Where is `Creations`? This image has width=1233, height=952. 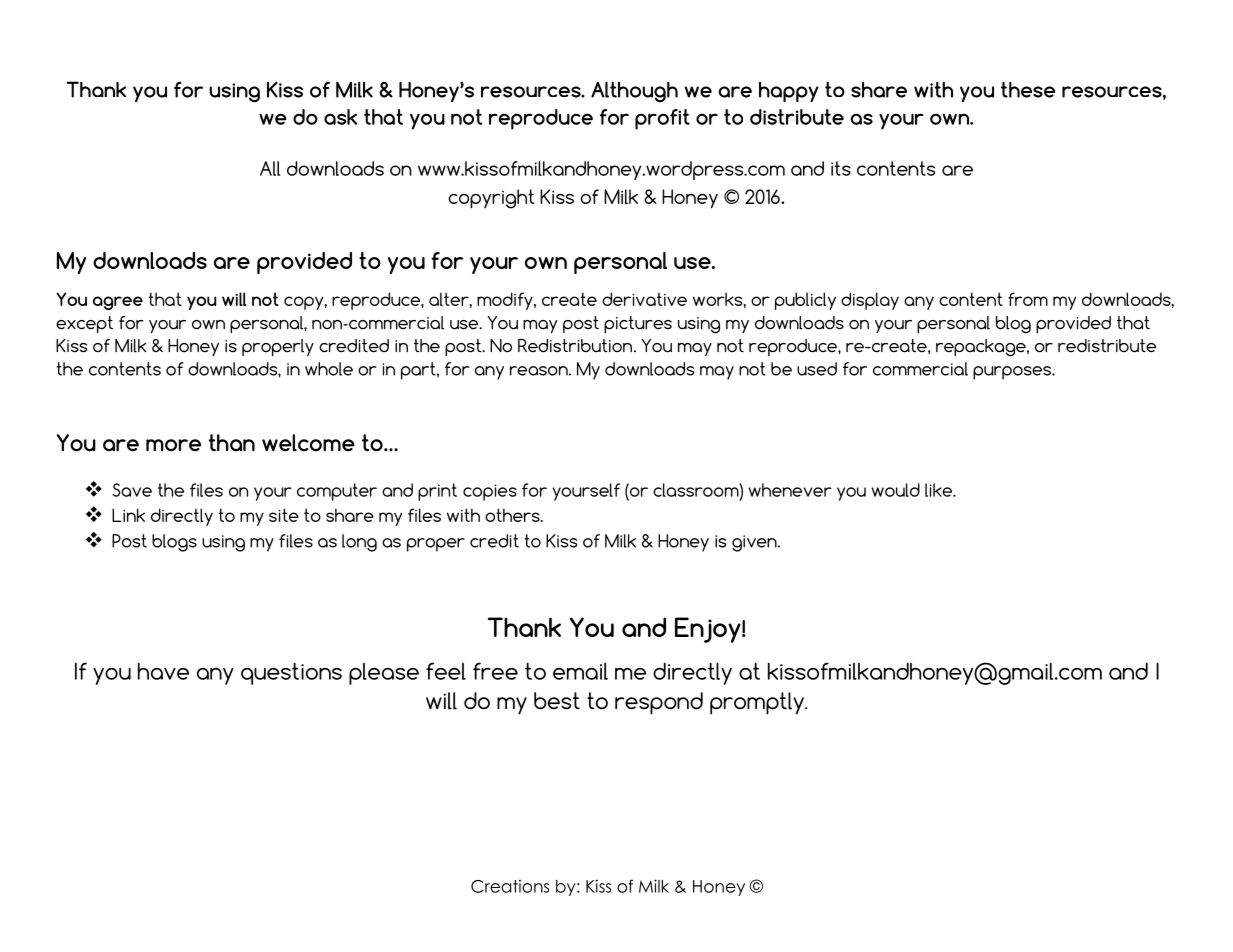
Creations is located at coordinates (510, 886).
